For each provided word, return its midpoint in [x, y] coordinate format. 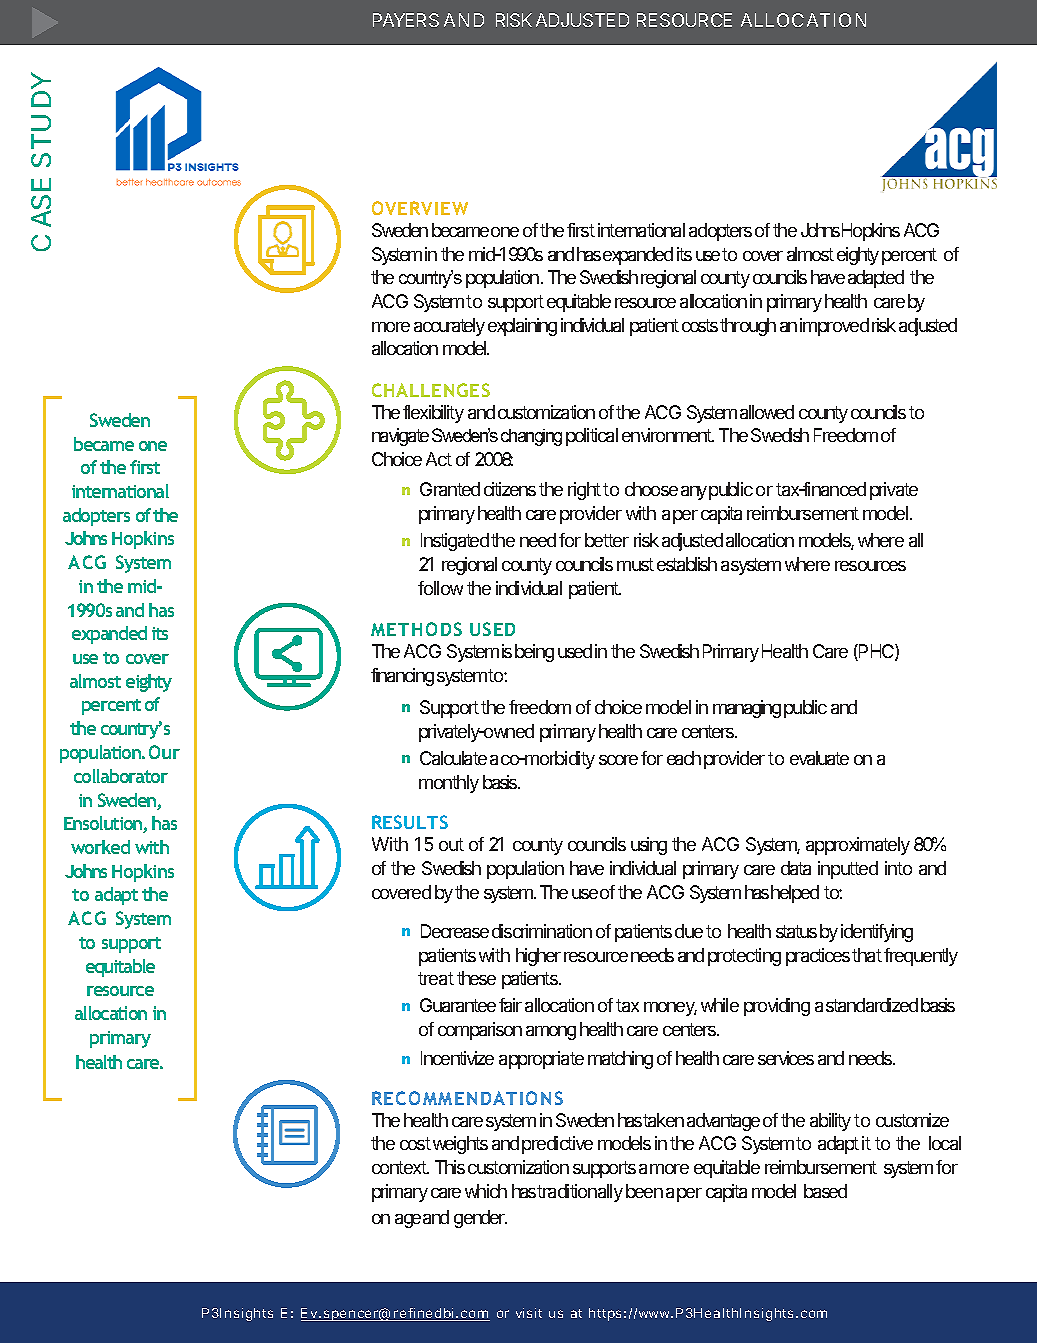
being [534, 653]
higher [538, 957]
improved [834, 327]
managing [747, 709]
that [867, 955]
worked [100, 847]
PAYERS [406, 20]
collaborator [121, 776]
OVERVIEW [420, 208]
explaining [522, 327]
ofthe [157, 515]
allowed [767, 412]
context [400, 1167]
